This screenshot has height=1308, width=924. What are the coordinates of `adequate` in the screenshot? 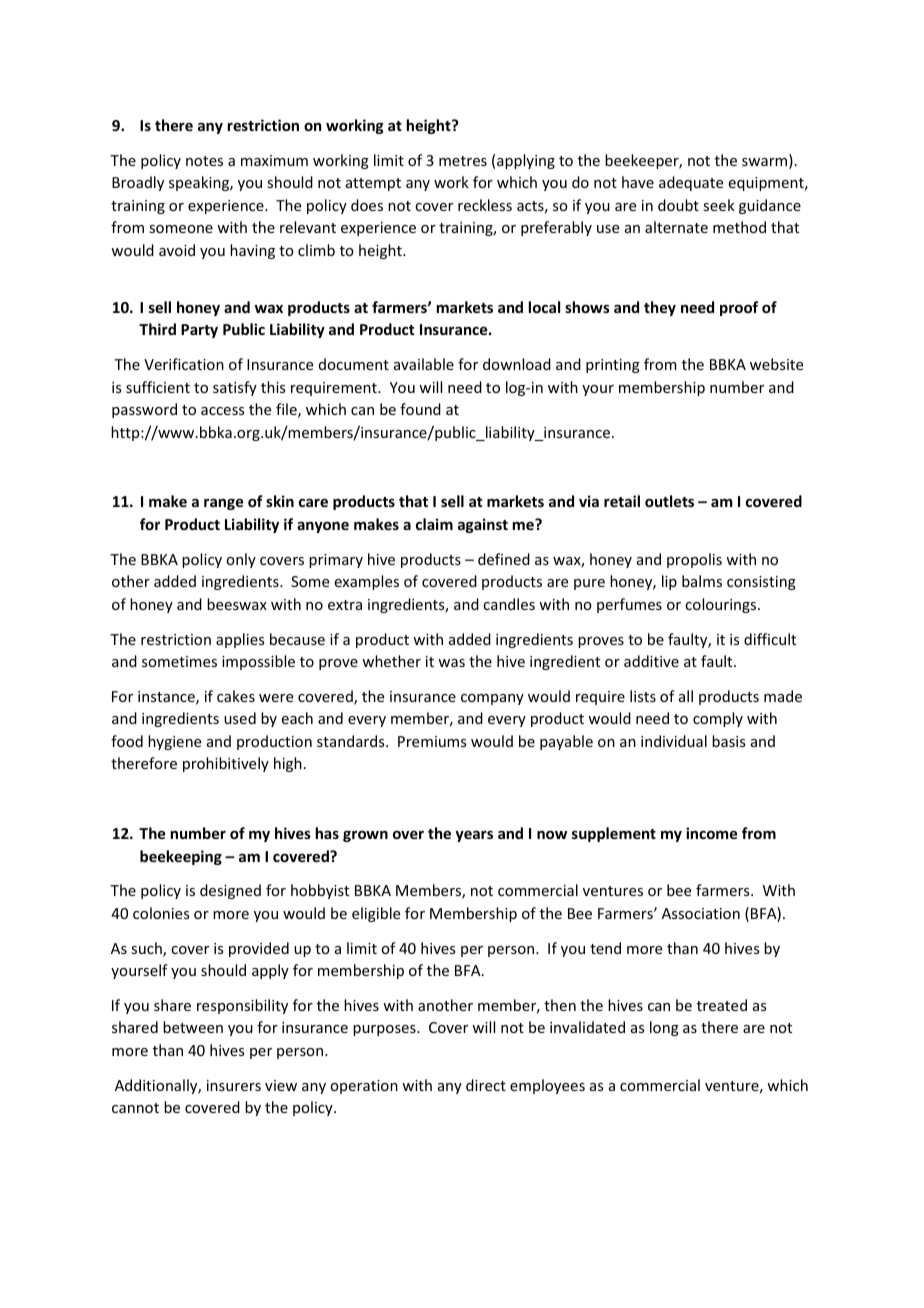 It's located at (691, 183).
